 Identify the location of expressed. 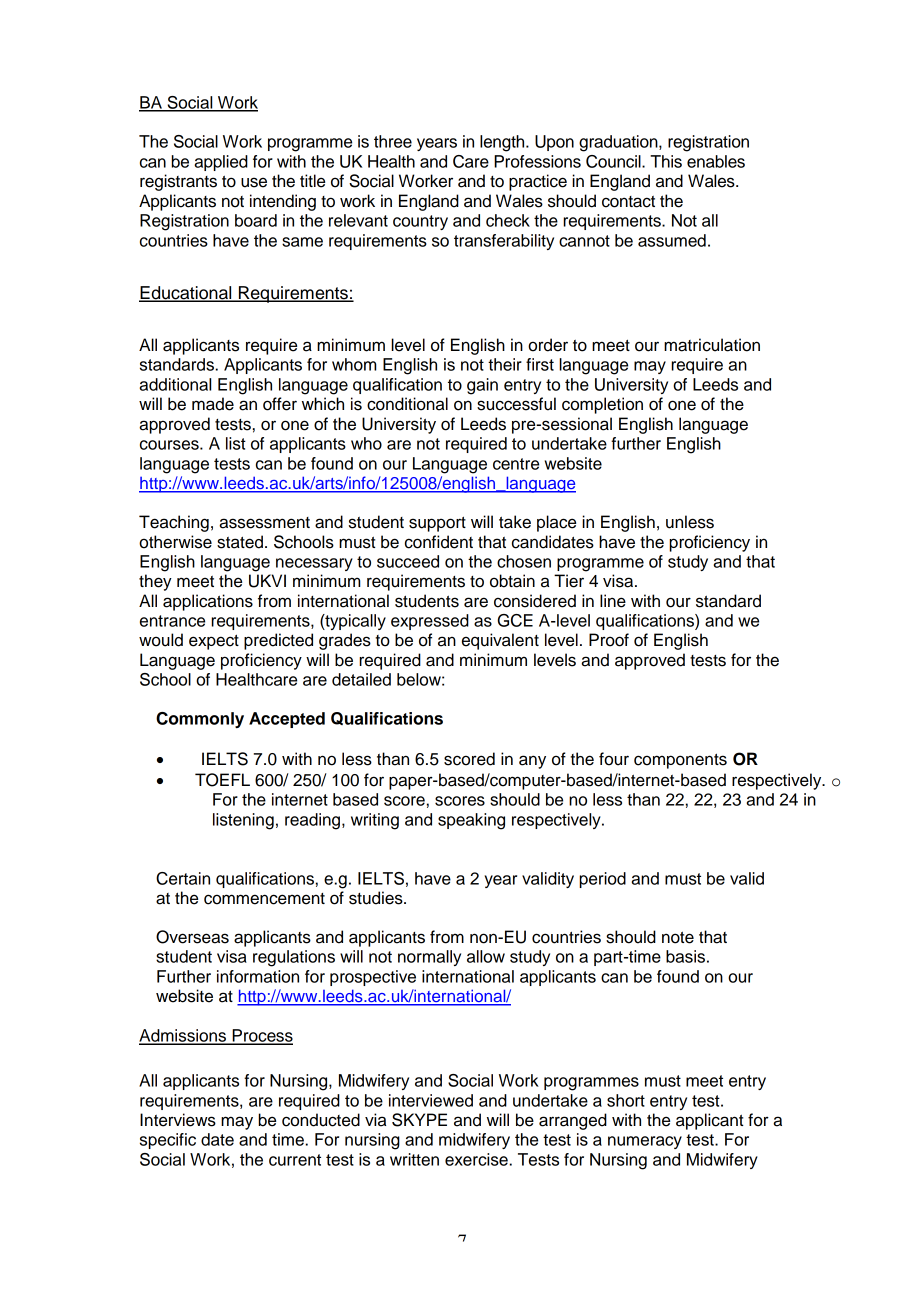
(430, 622).
